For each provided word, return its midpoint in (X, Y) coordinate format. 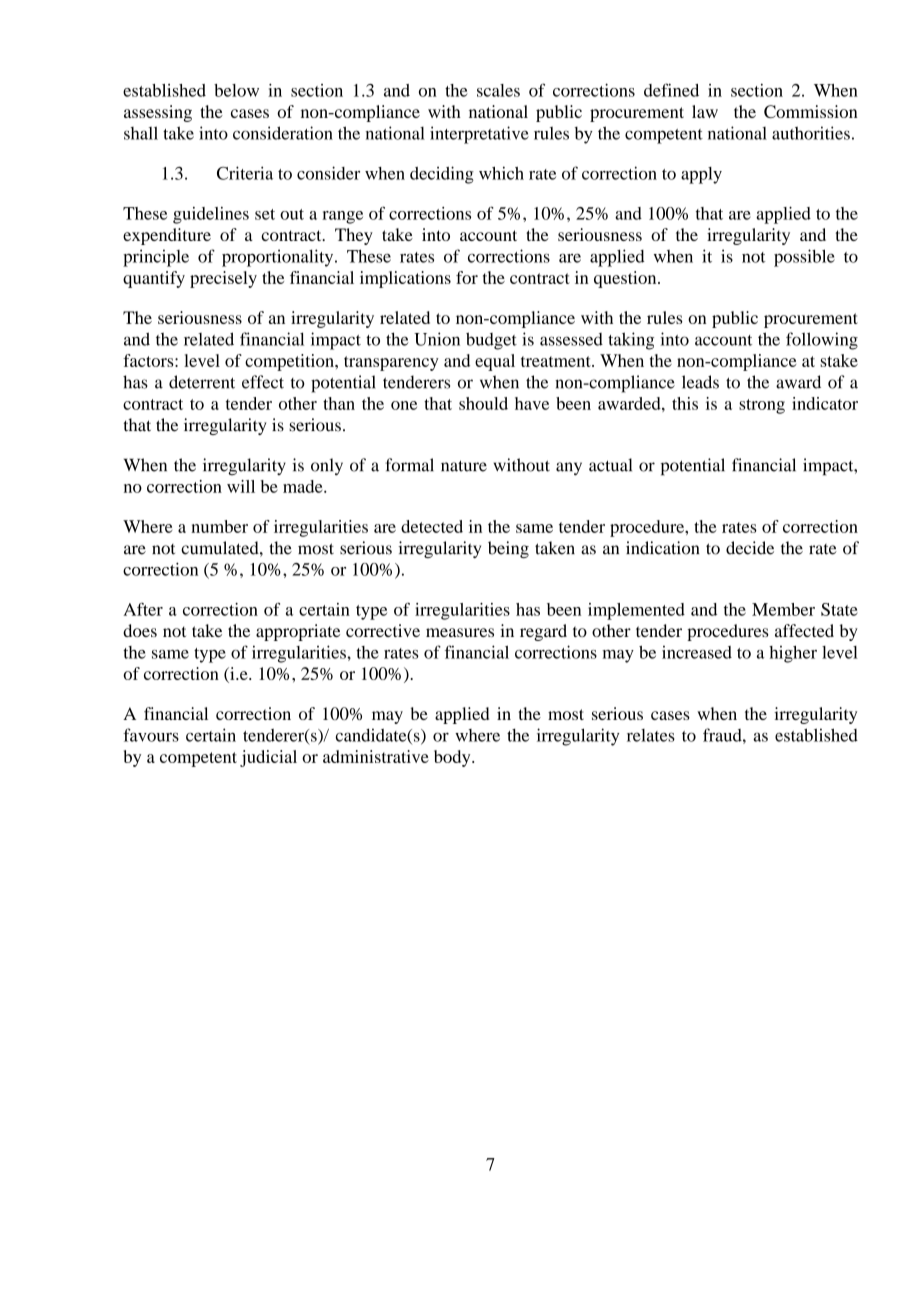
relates (651, 735)
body (453, 758)
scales (498, 90)
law (705, 111)
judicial (268, 758)
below (236, 90)
